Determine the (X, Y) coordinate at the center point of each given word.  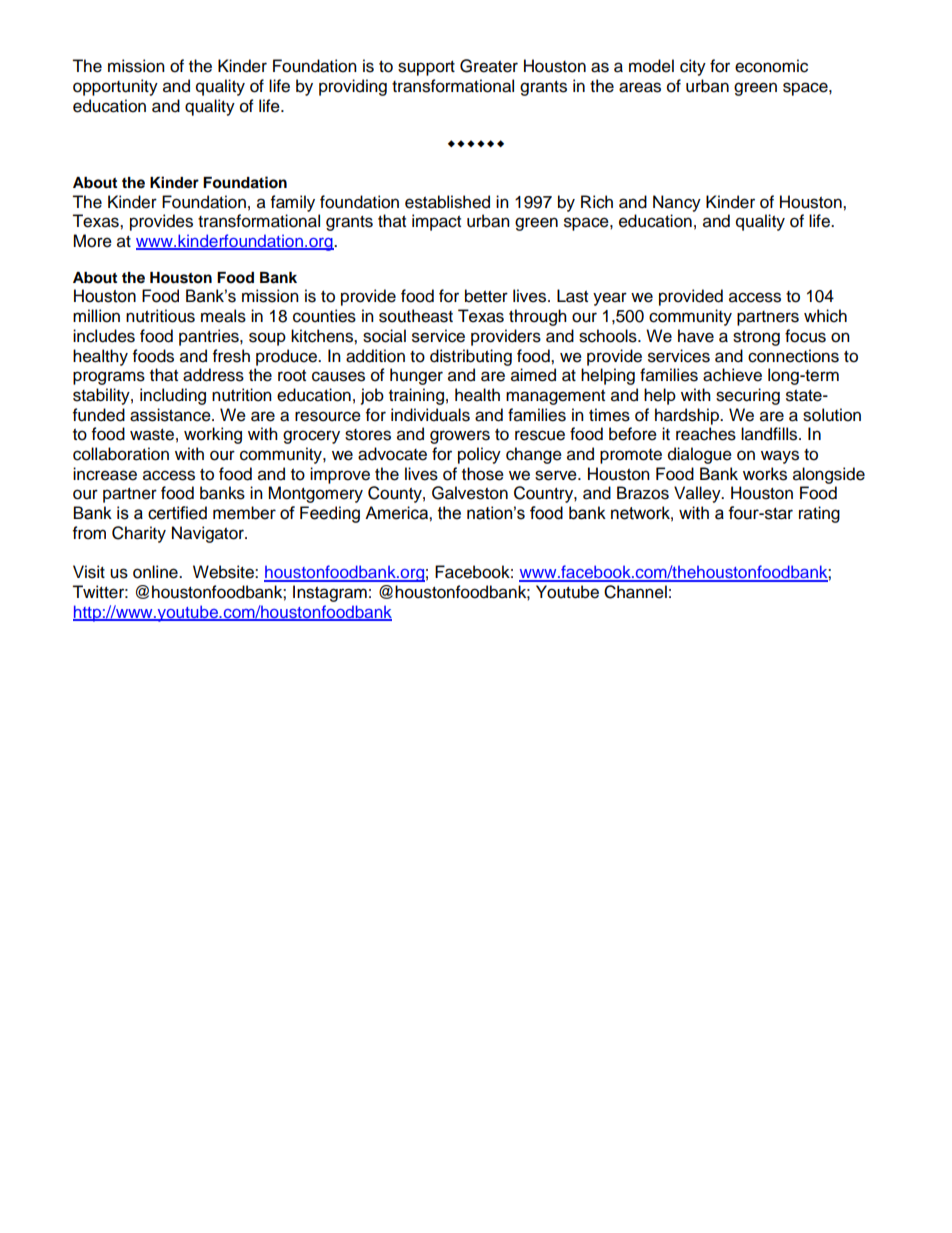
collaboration (121, 454)
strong (756, 338)
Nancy (677, 203)
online (156, 572)
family (293, 203)
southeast (416, 316)
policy (479, 455)
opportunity (115, 87)
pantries (210, 337)
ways (780, 457)
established (447, 202)
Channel (635, 592)
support (426, 68)
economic (771, 66)
